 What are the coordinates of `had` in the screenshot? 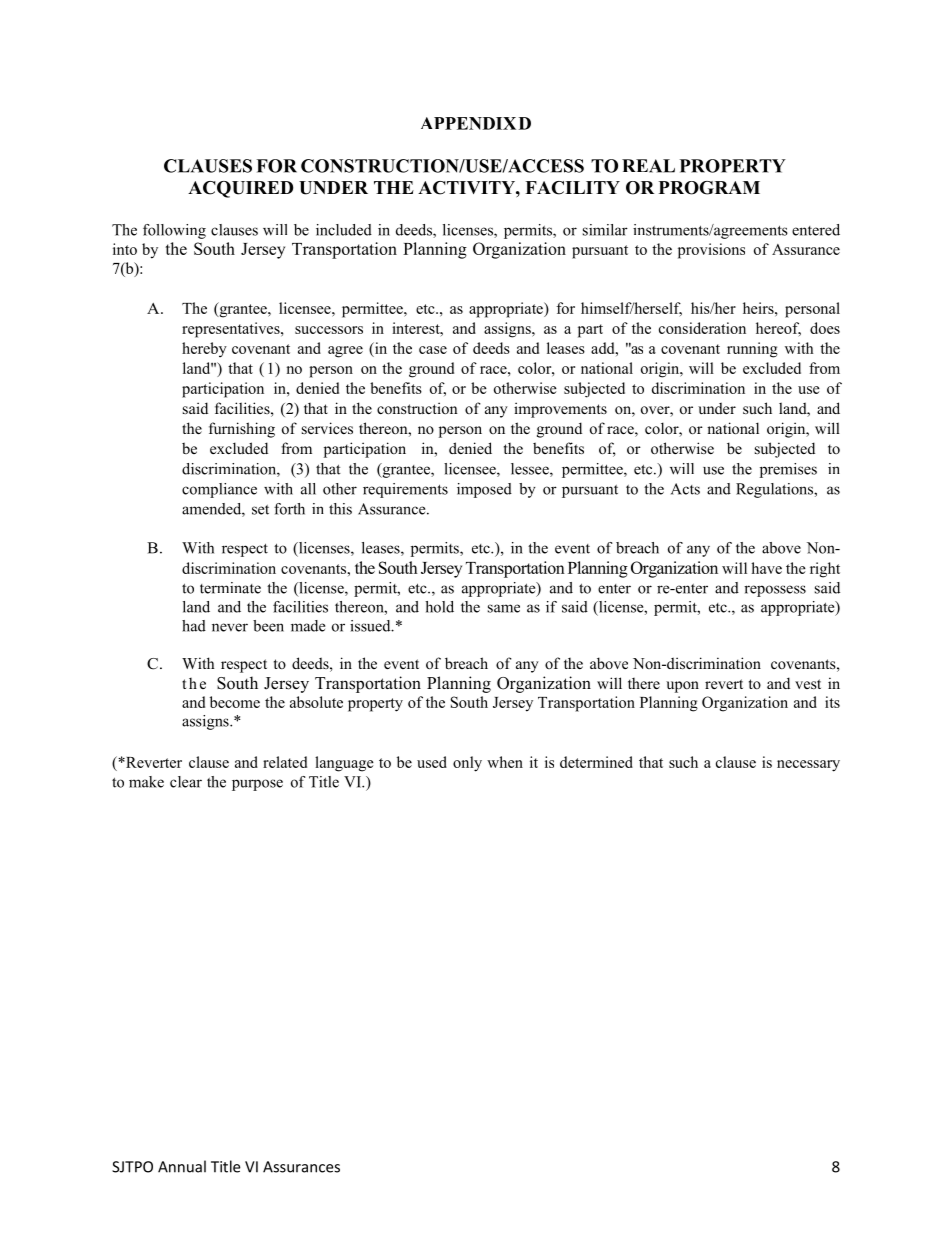 It's located at (194, 626).
